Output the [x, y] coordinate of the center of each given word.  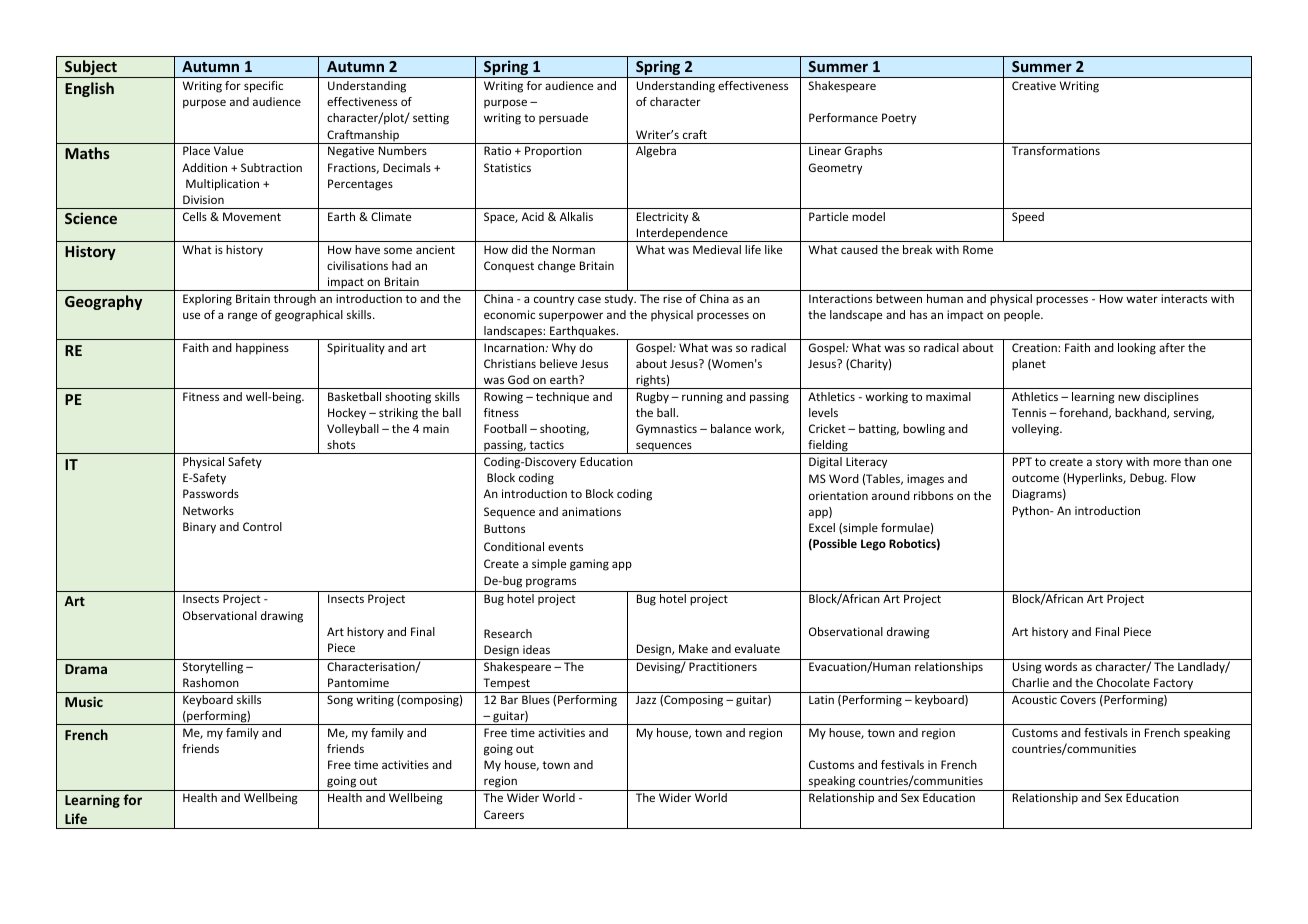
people [1023, 316]
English [89, 89]
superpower [571, 317]
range [242, 317]
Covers [1078, 699]
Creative [1034, 85]
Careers [504, 814]
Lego [873, 545]
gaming [589, 565]
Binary [199, 528]
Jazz [646, 699]
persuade [563, 118]
